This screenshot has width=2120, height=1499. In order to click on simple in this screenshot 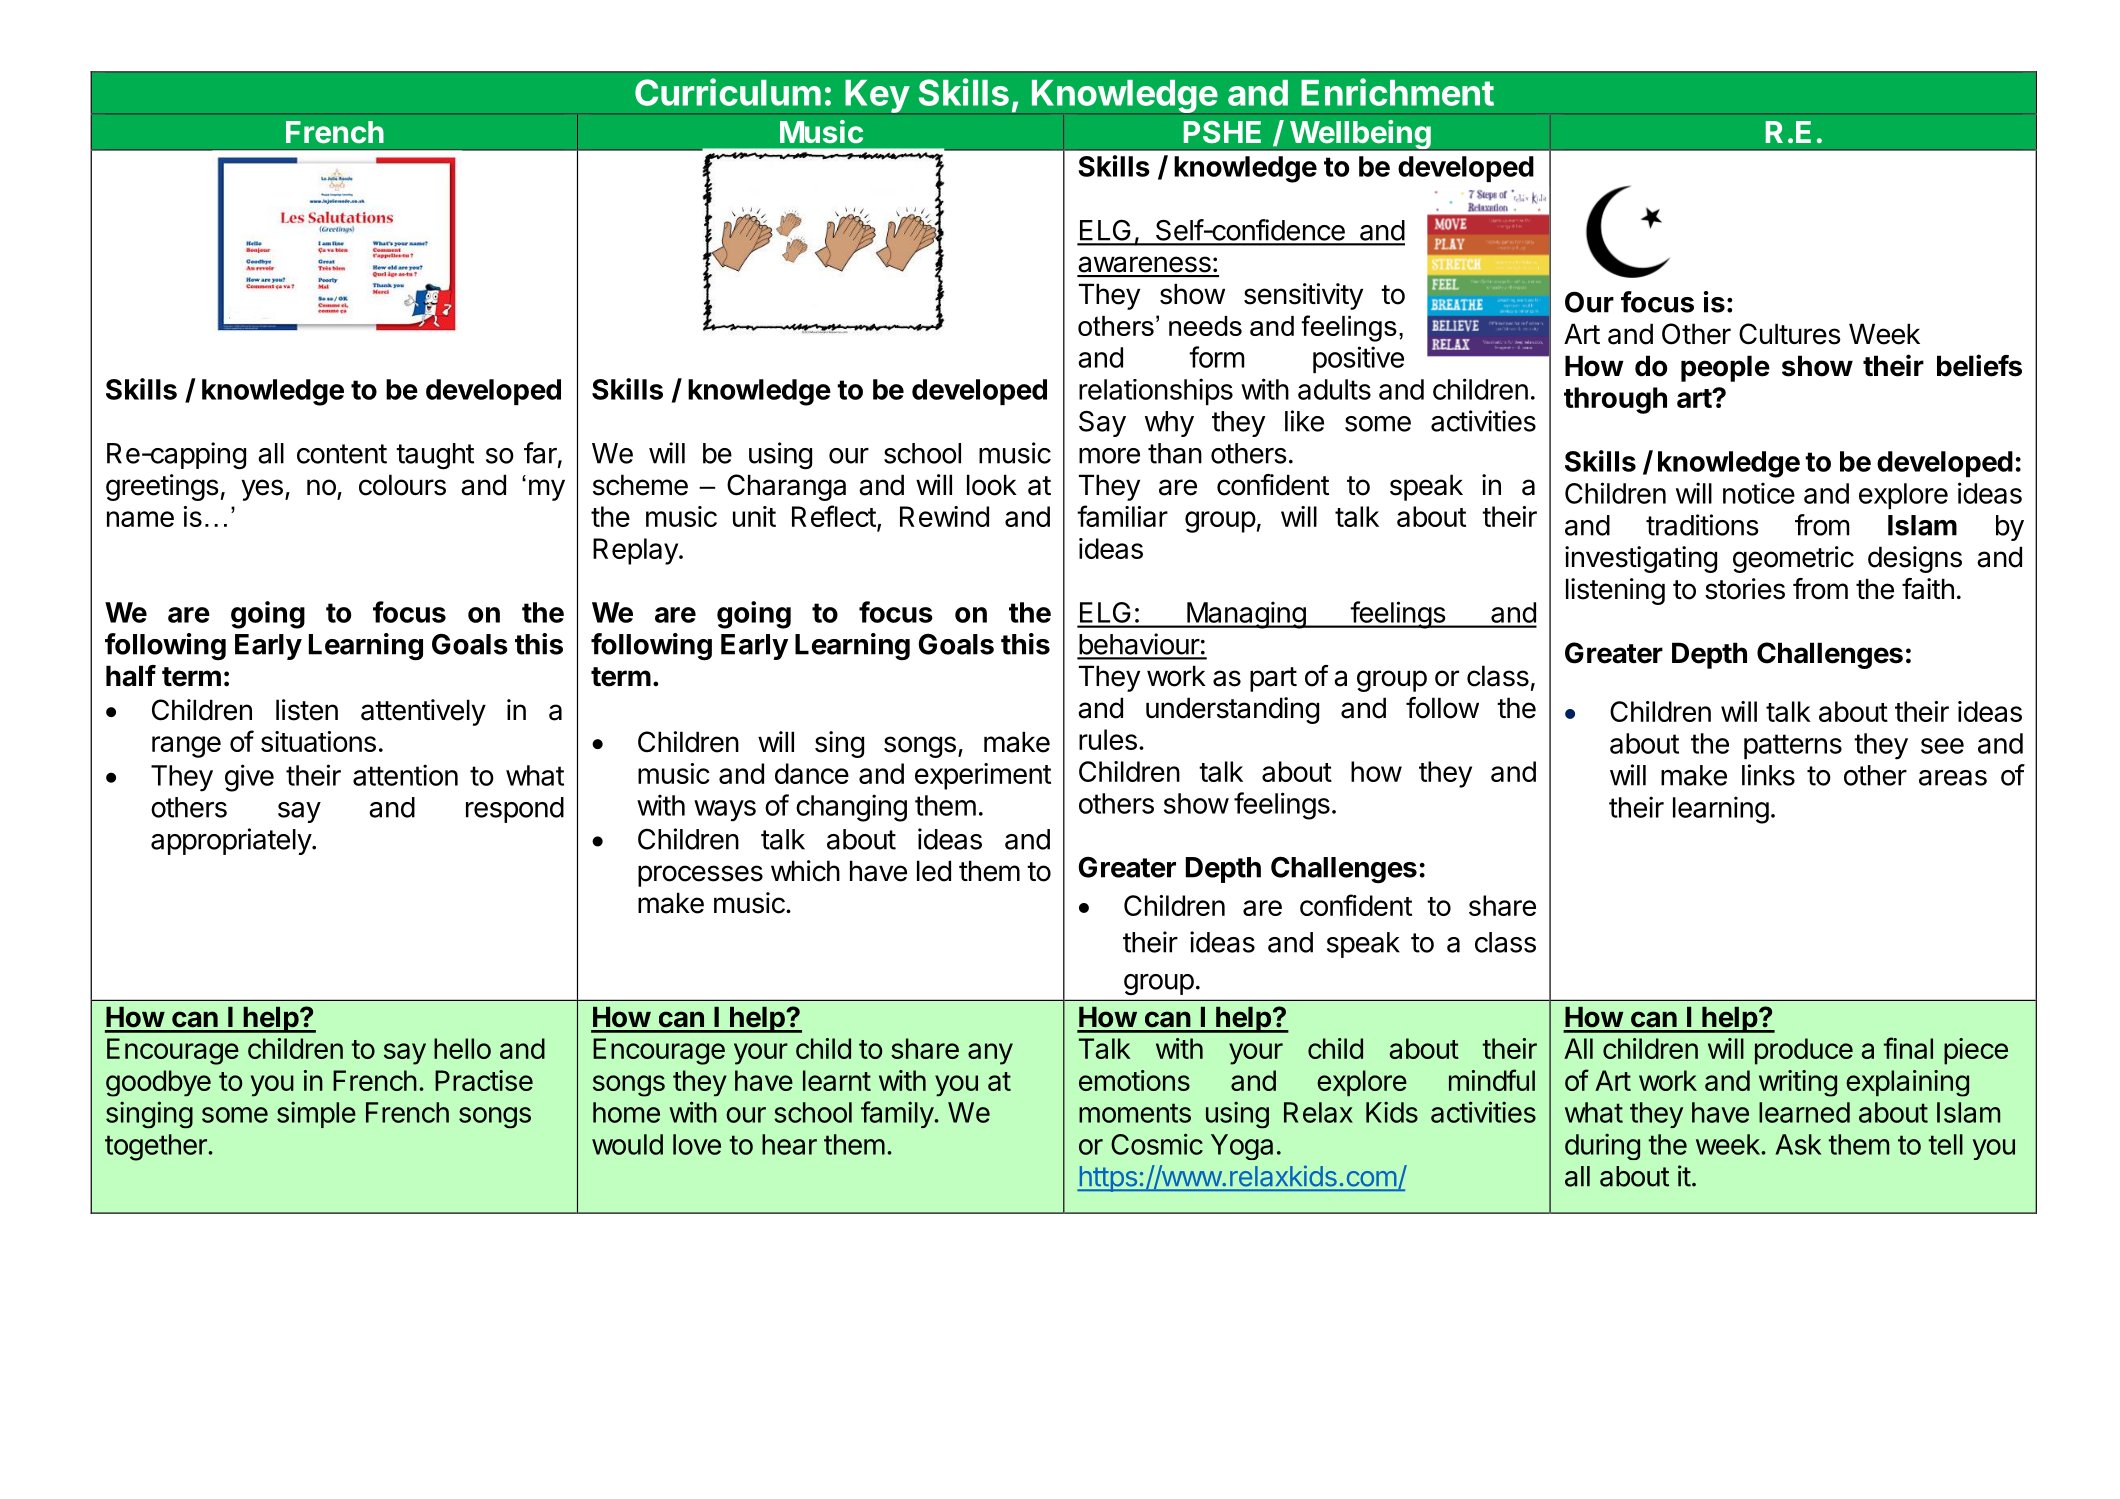, I will do `click(316, 1114)`.
